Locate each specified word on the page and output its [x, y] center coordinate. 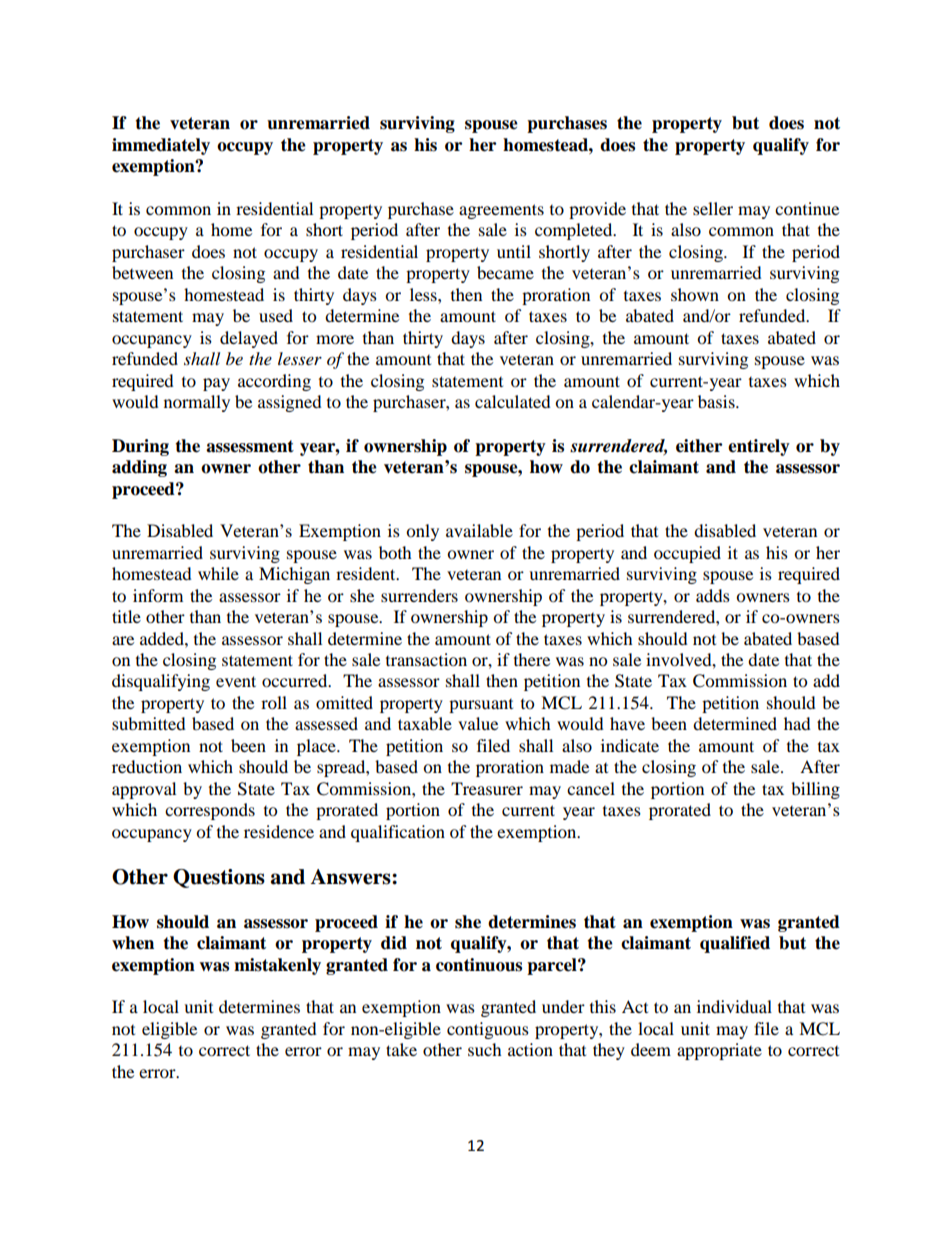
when [133, 943]
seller [713, 208]
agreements [501, 211]
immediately [161, 146]
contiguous [488, 1030]
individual [734, 1006]
